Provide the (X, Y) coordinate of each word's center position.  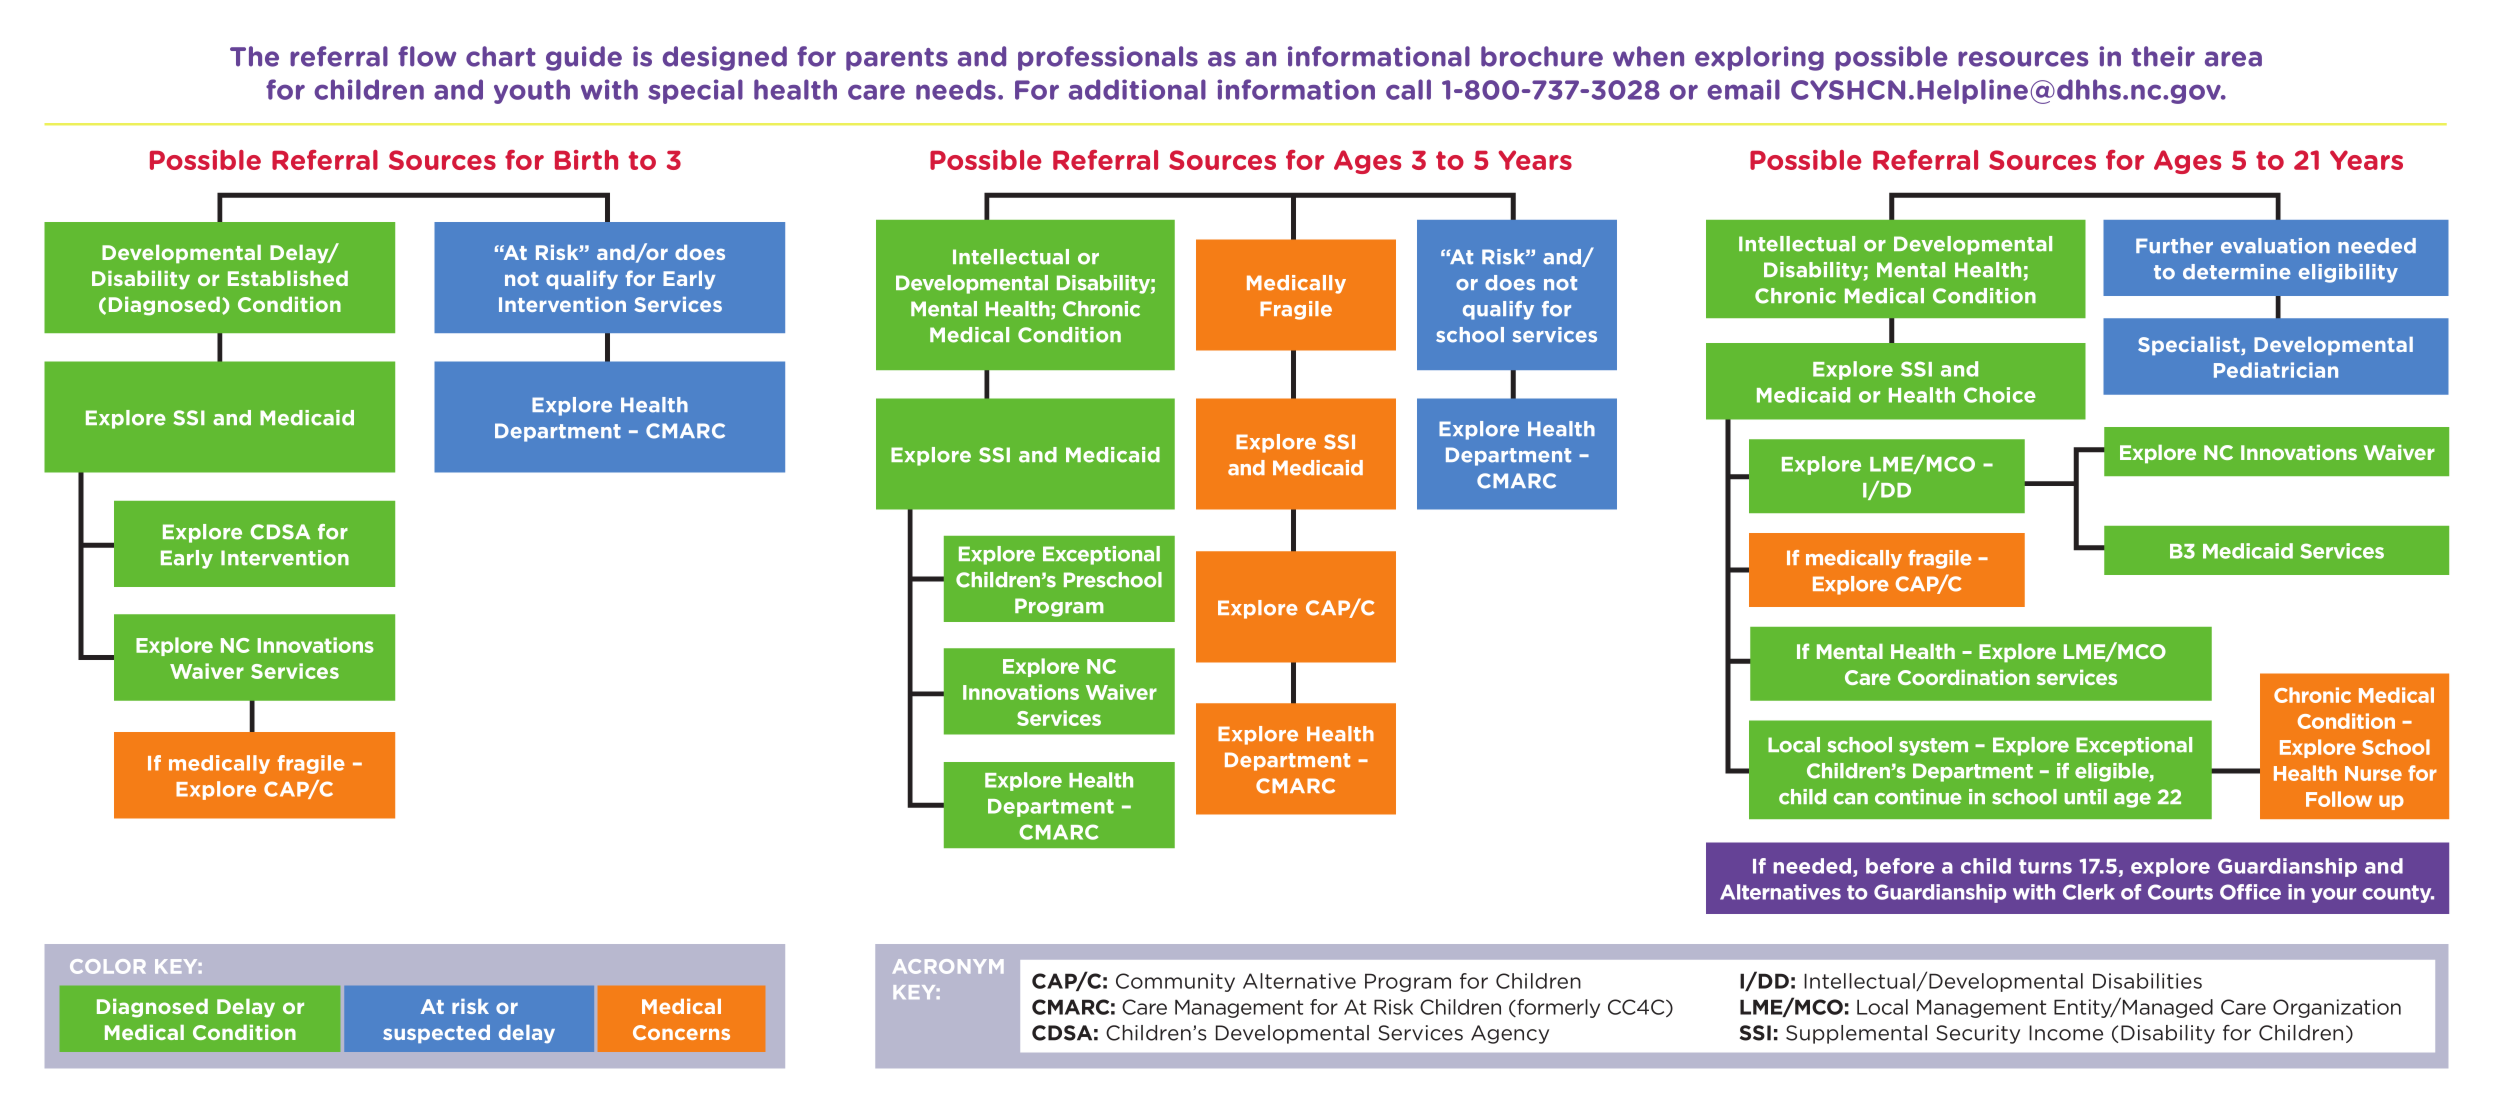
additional (1137, 89)
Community (1175, 982)
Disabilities (2147, 981)
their (2163, 56)
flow (427, 56)
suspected (436, 1034)
